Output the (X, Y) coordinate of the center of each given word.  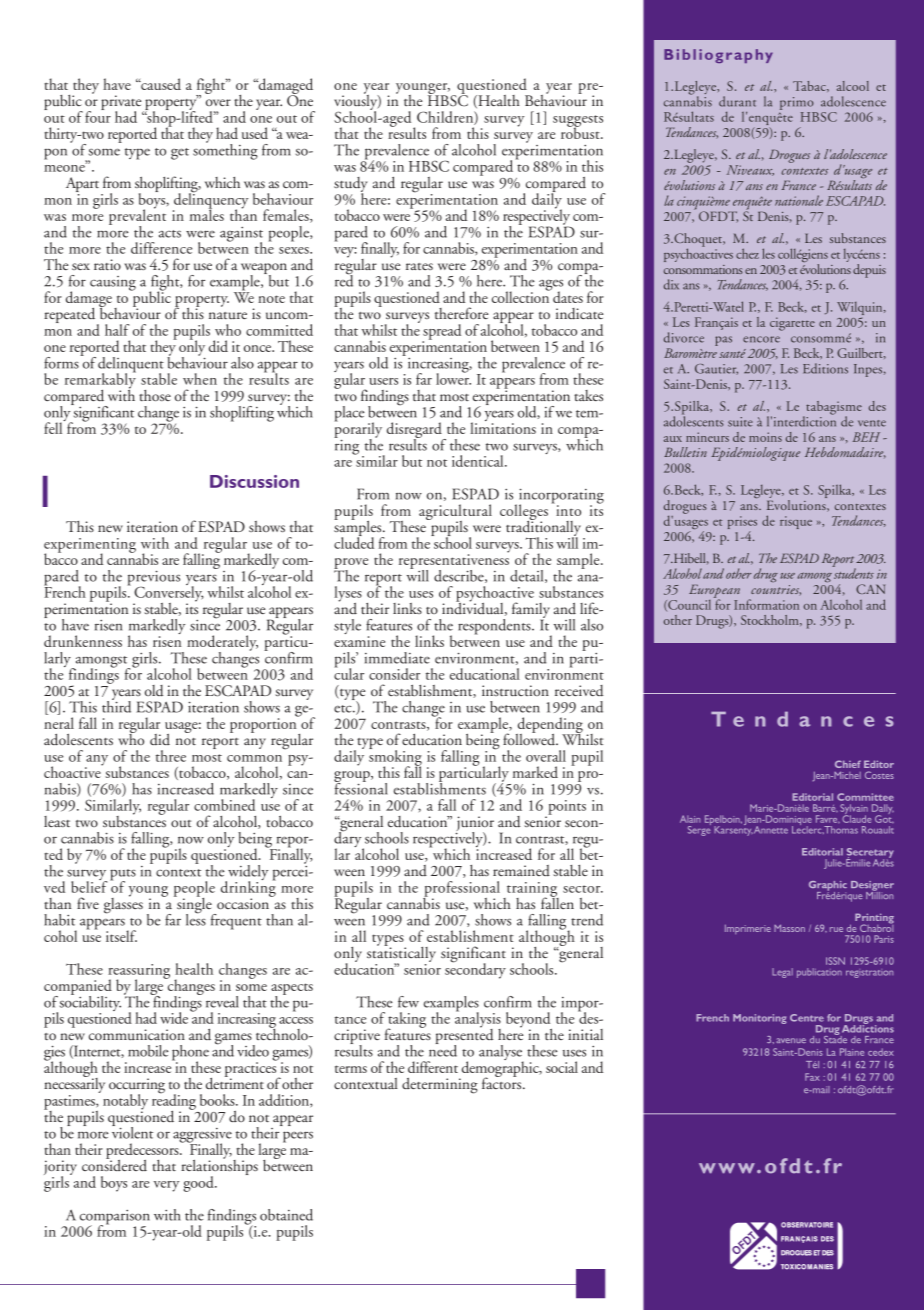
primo (797, 103)
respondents (495, 627)
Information (766, 604)
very (167, 1186)
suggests (578, 122)
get (180, 154)
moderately (222, 644)
